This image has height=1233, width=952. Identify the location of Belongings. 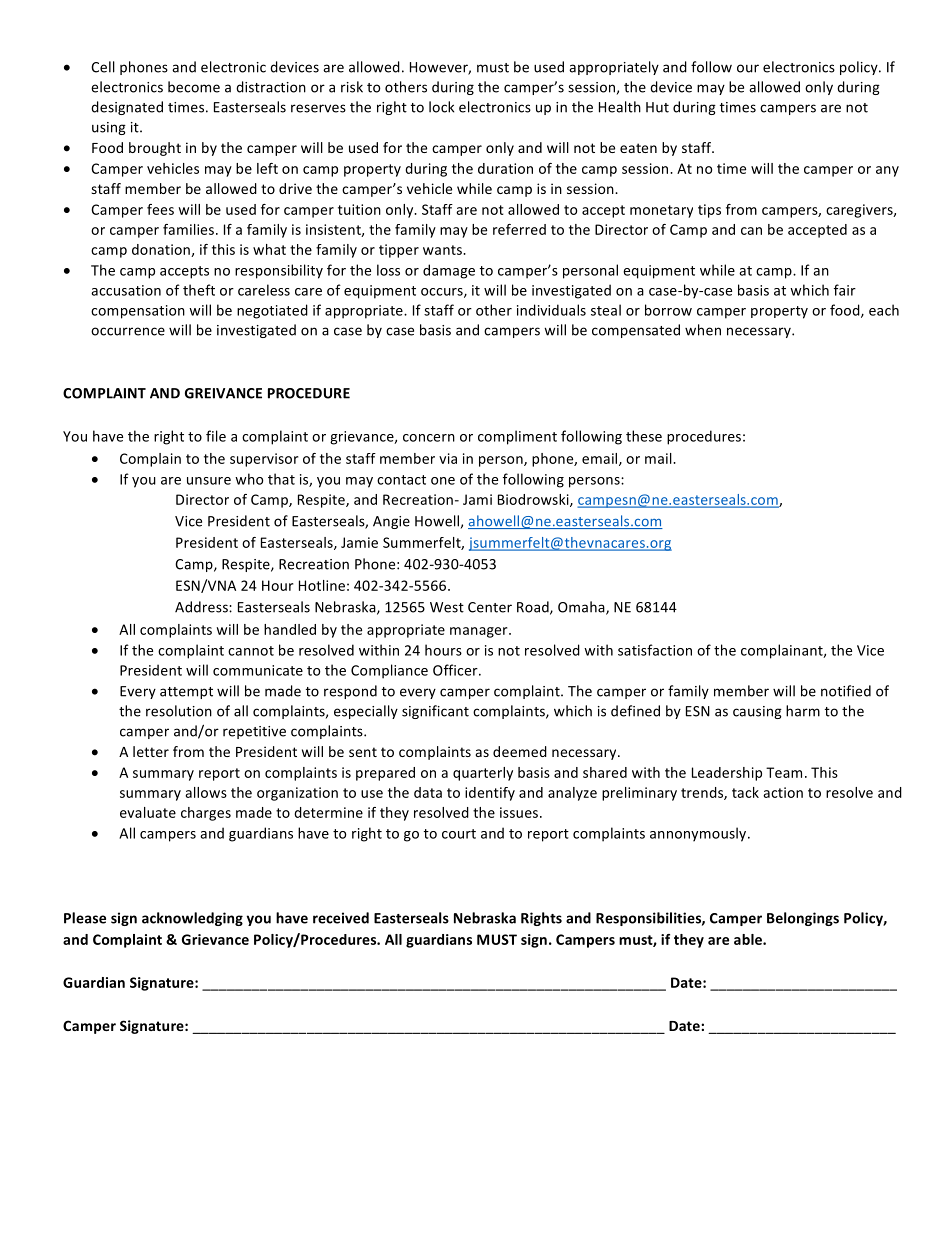
(803, 919).
